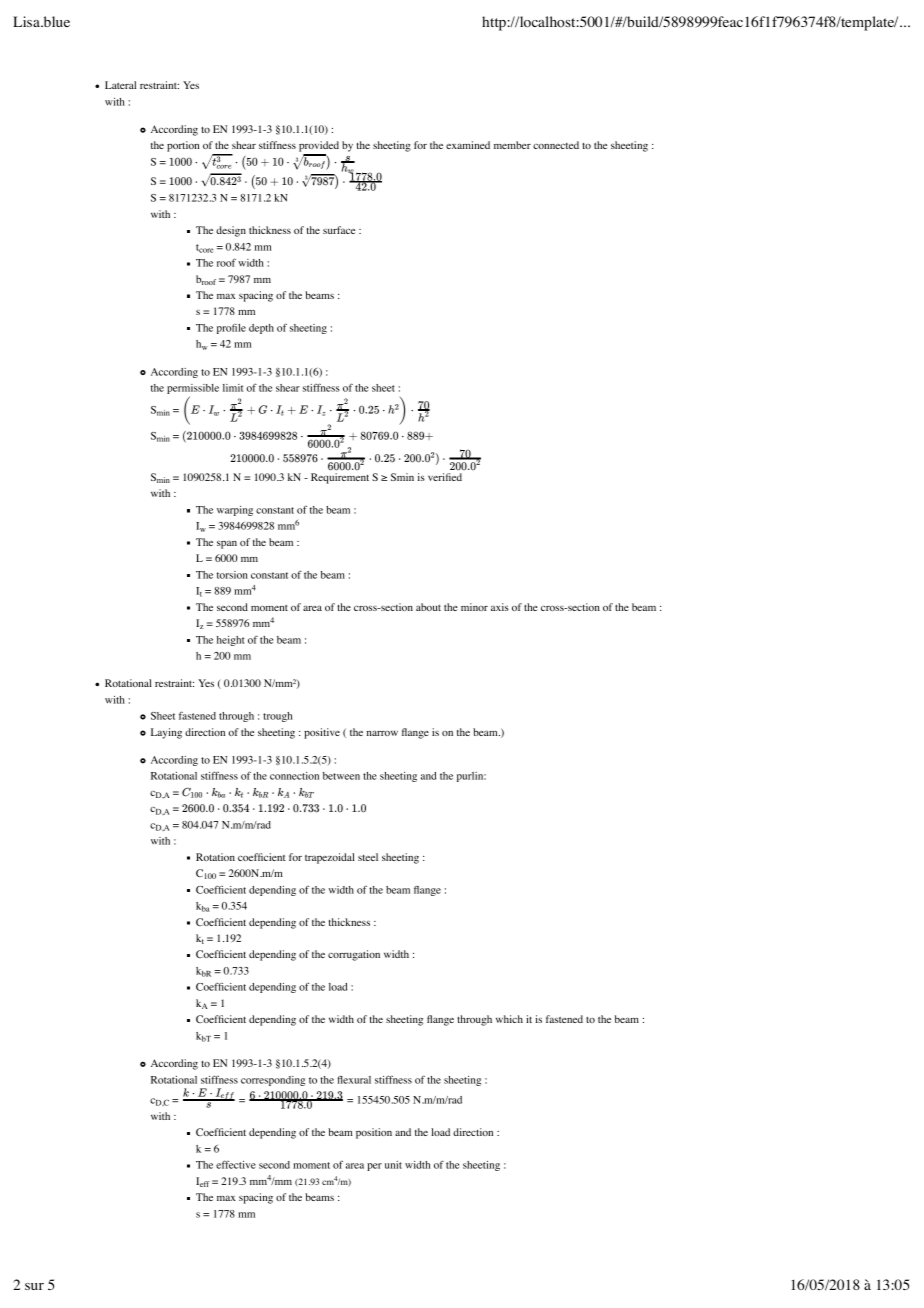  What do you see at coordinates (500, 607) in the screenshot?
I see `axis` at bounding box center [500, 607].
